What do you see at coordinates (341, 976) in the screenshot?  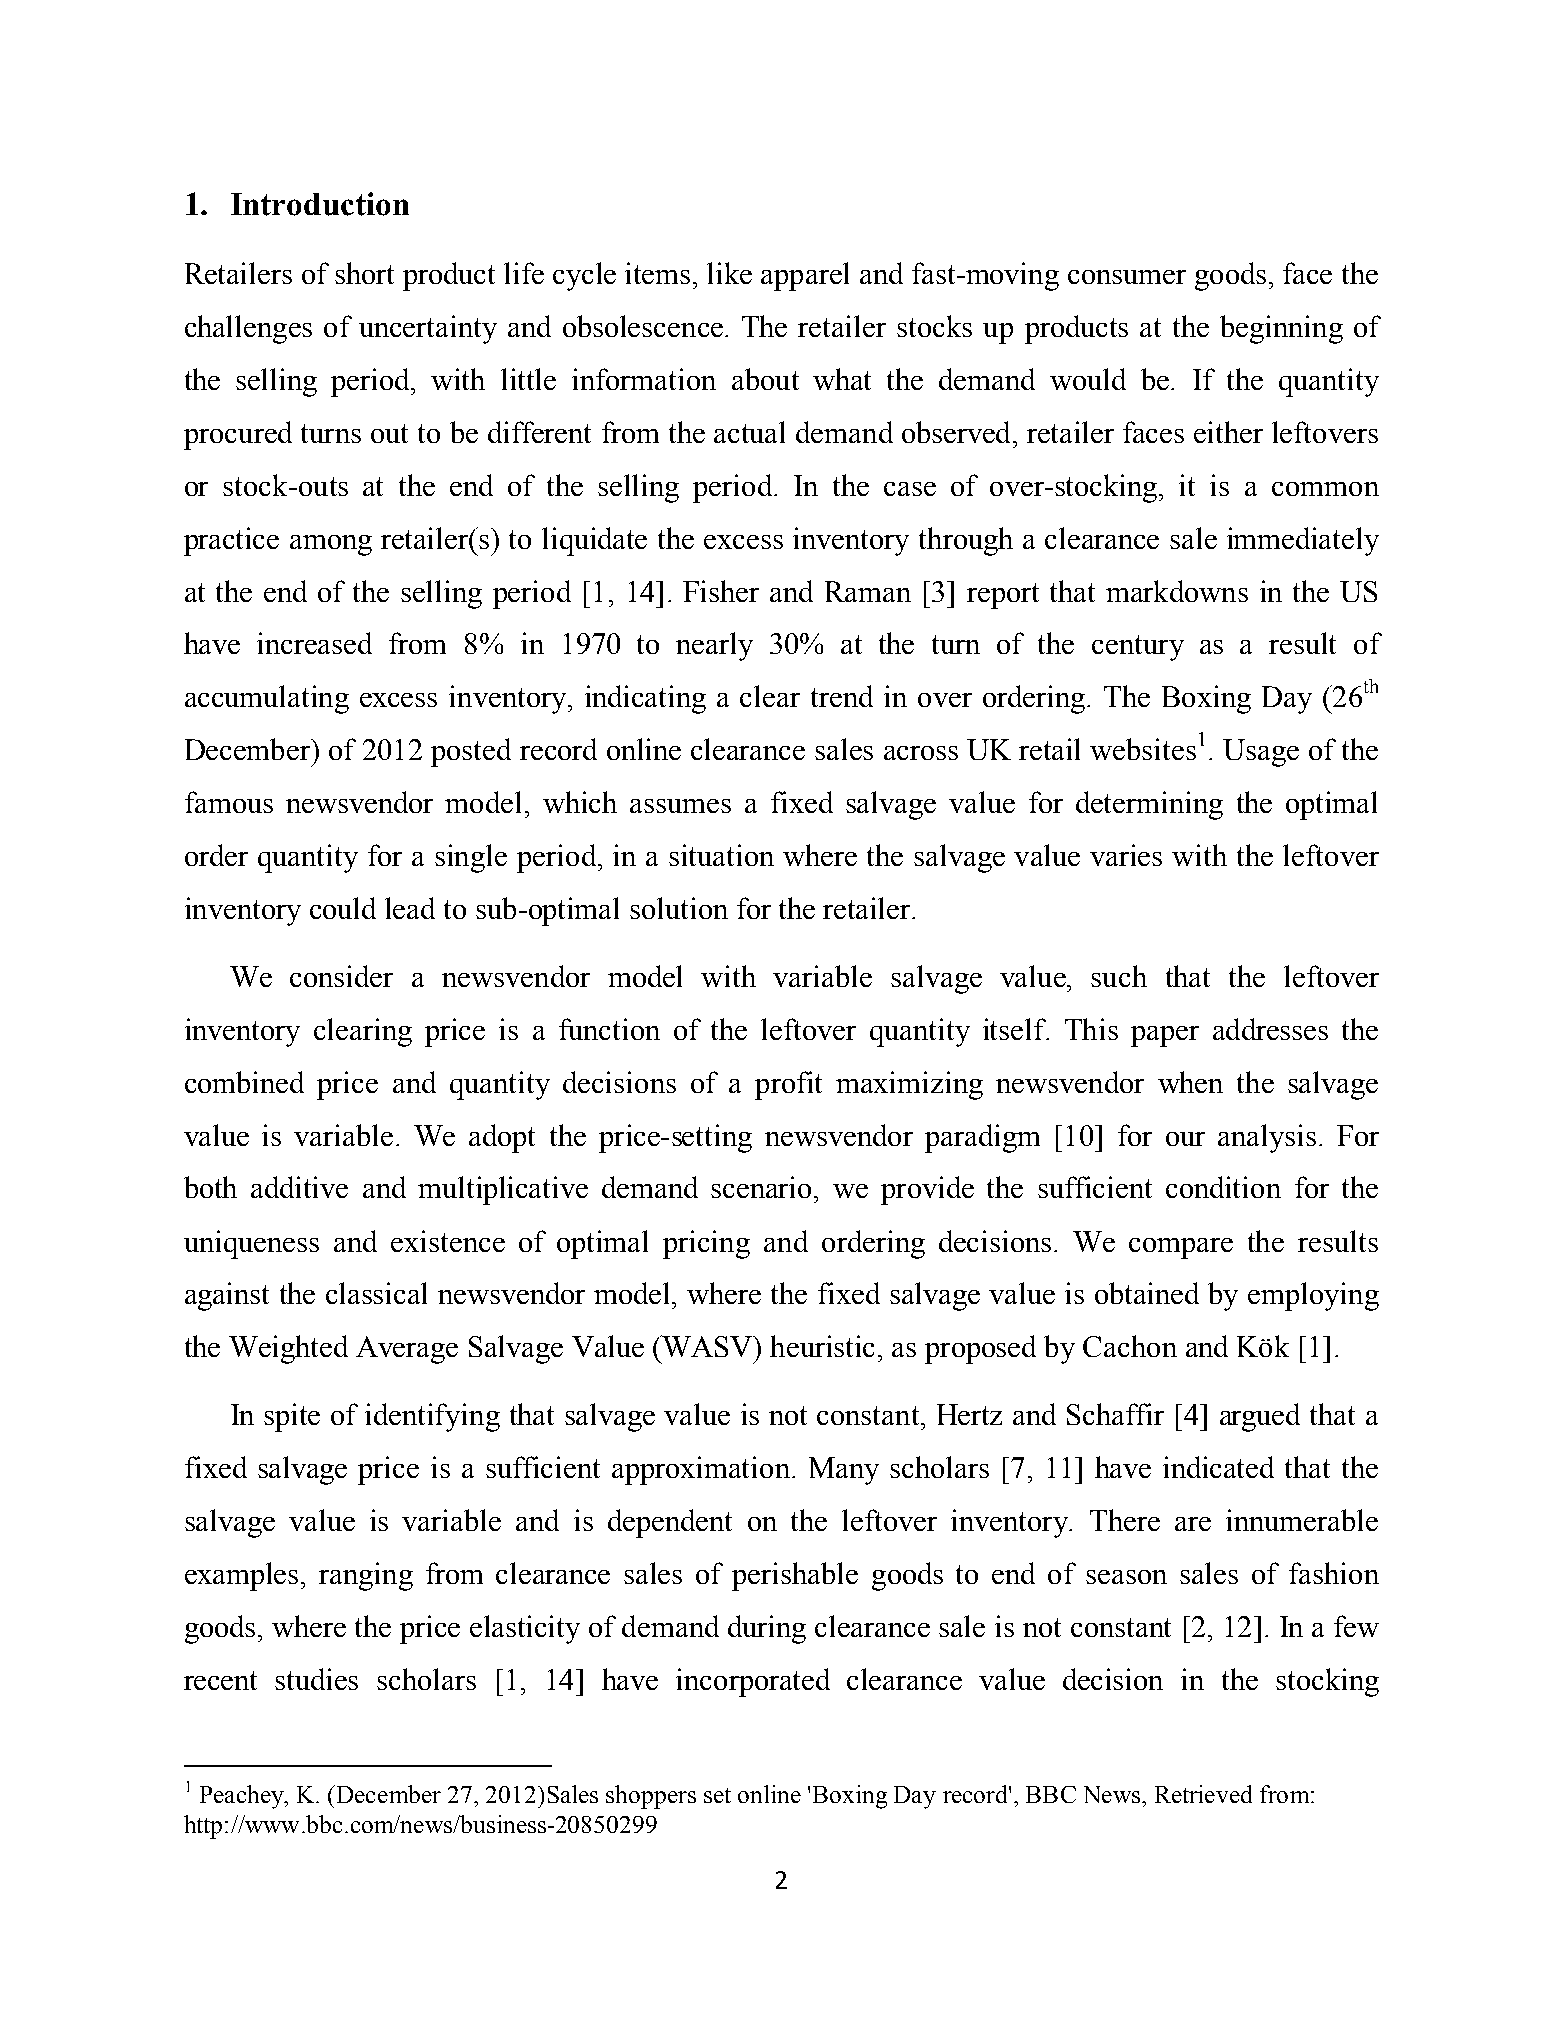 I see `consider` at bounding box center [341, 976].
